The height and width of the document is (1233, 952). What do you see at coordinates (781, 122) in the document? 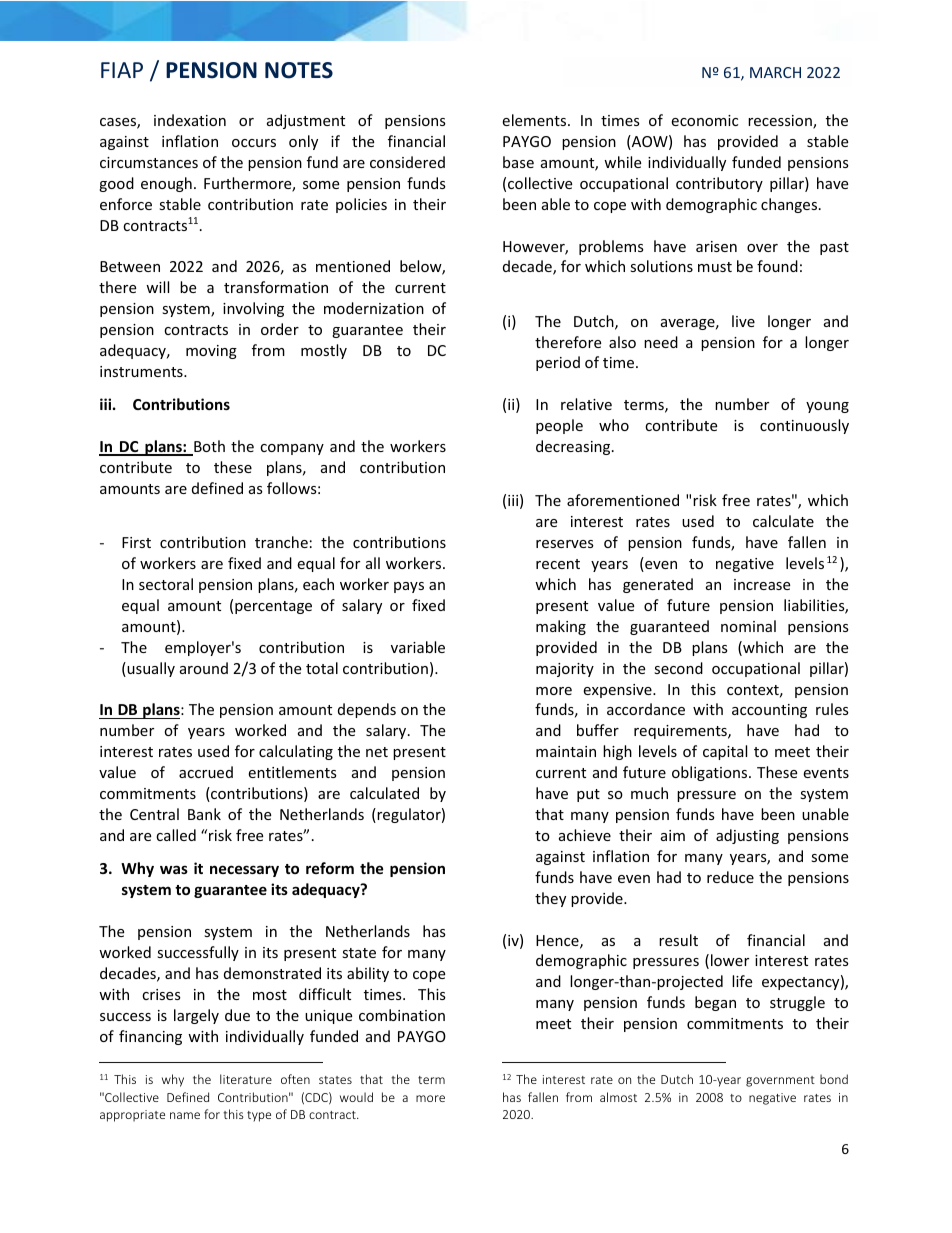
I see `recession` at bounding box center [781, 122].
